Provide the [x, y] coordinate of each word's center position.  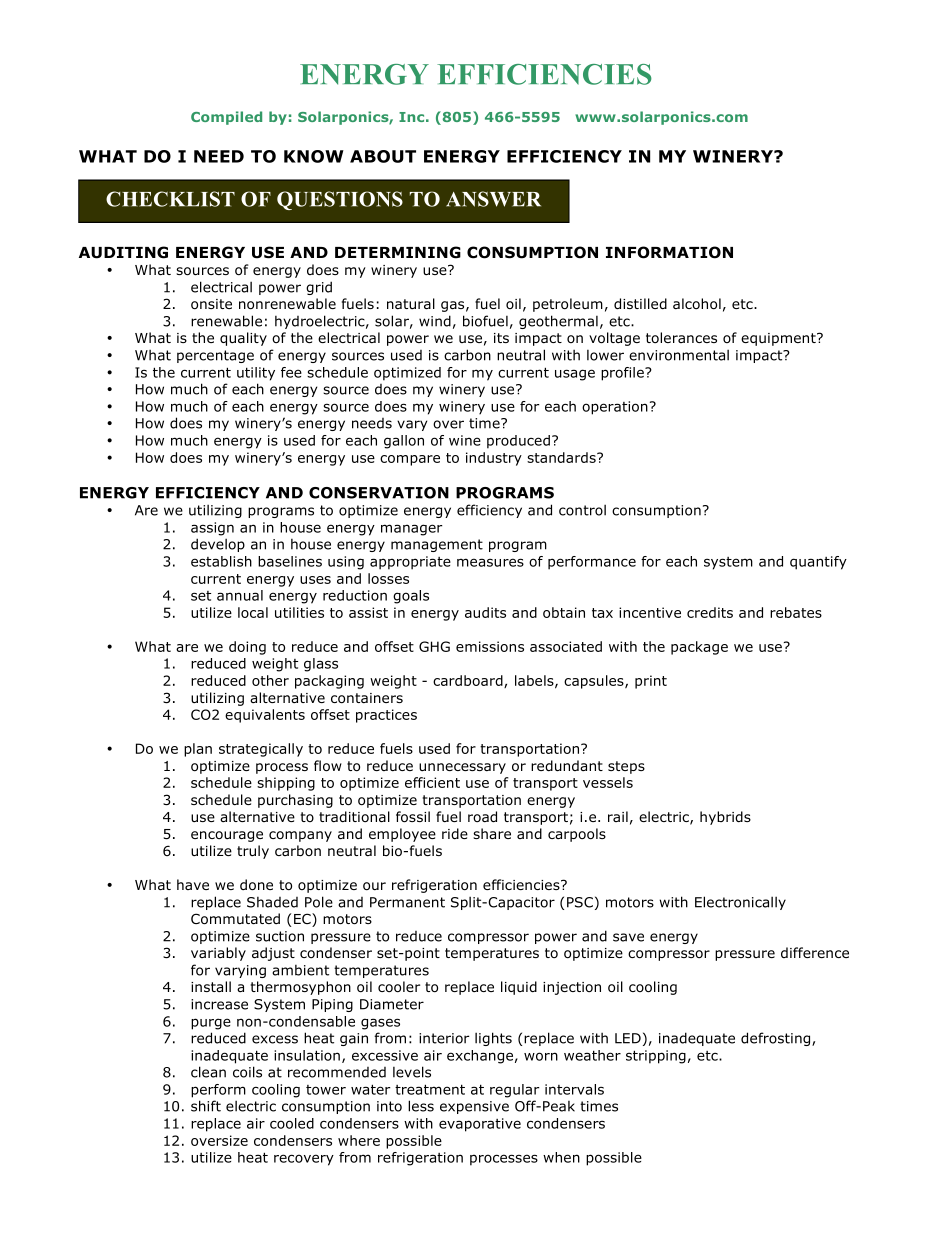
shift [206, 1106]
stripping [656, 1057]
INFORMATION [669, 252]
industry [494, 459]
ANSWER [493, 199]
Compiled [226, 118]
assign [212, 529]
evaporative [480, 1125]
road [482, 817]
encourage [227, 836]
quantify [818, 563]
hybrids [725, 818]
